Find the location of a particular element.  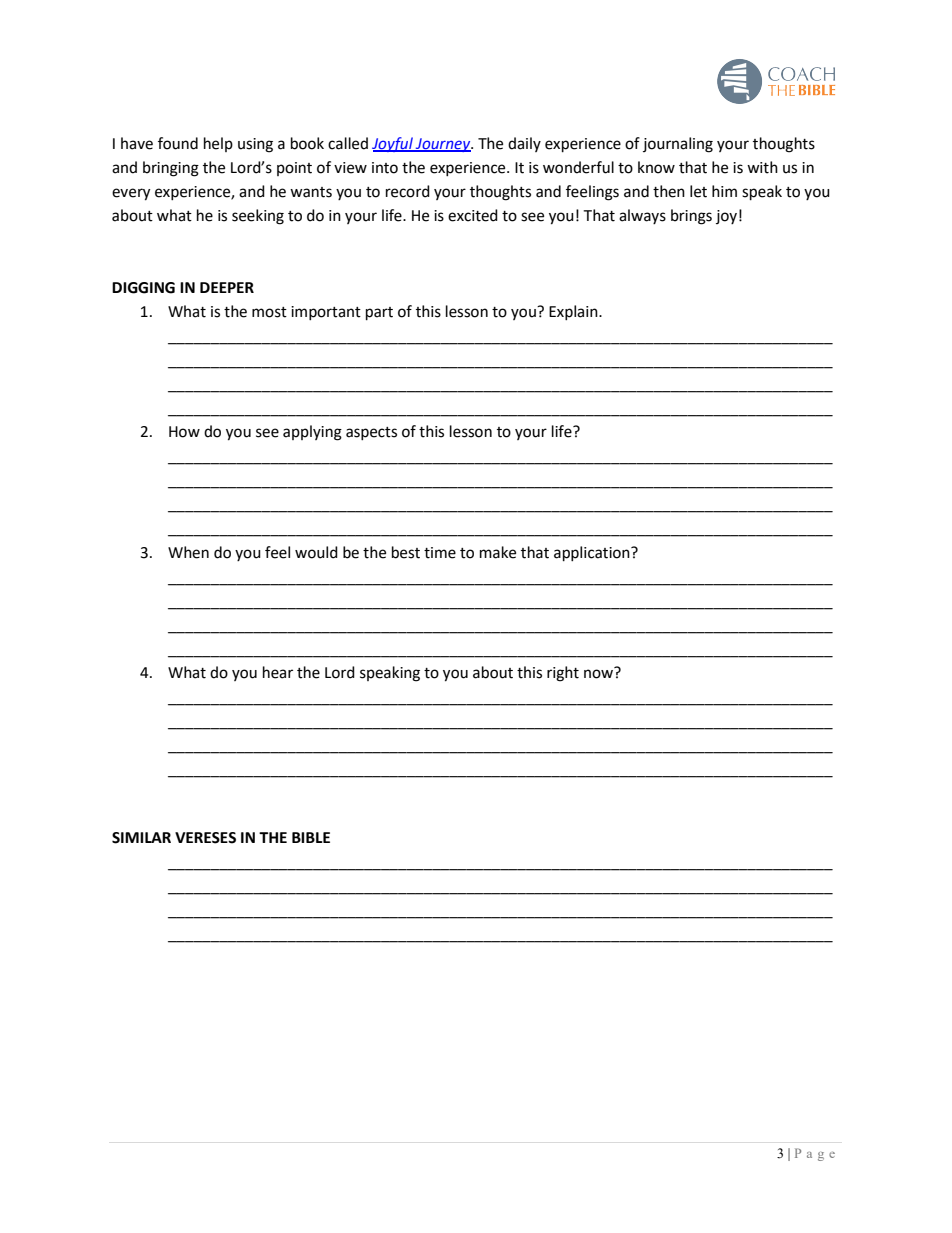

Explain is located at coordinates (574, 312).
